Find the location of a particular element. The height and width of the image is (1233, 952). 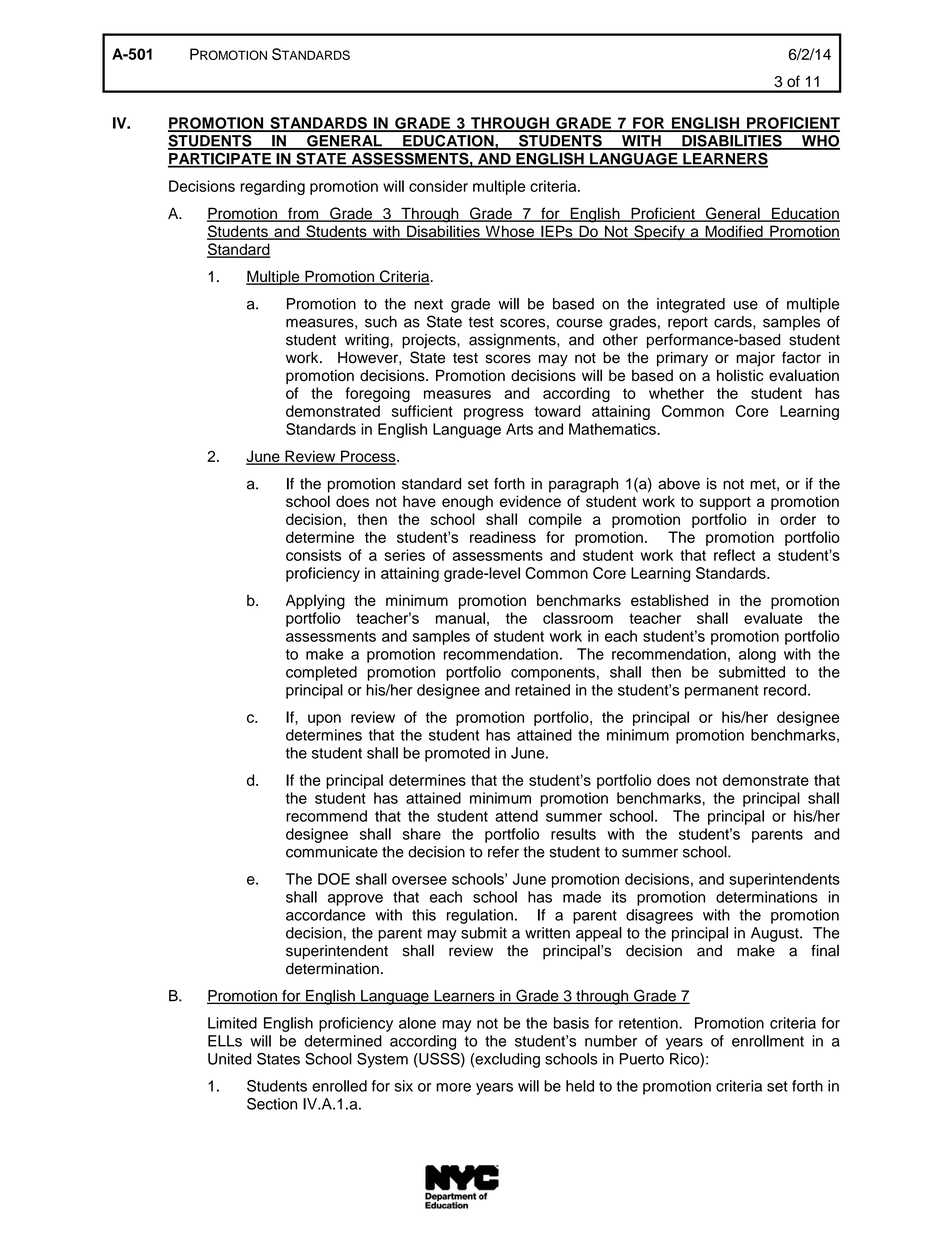

enrolled is located at coordinates (339, 1086).
